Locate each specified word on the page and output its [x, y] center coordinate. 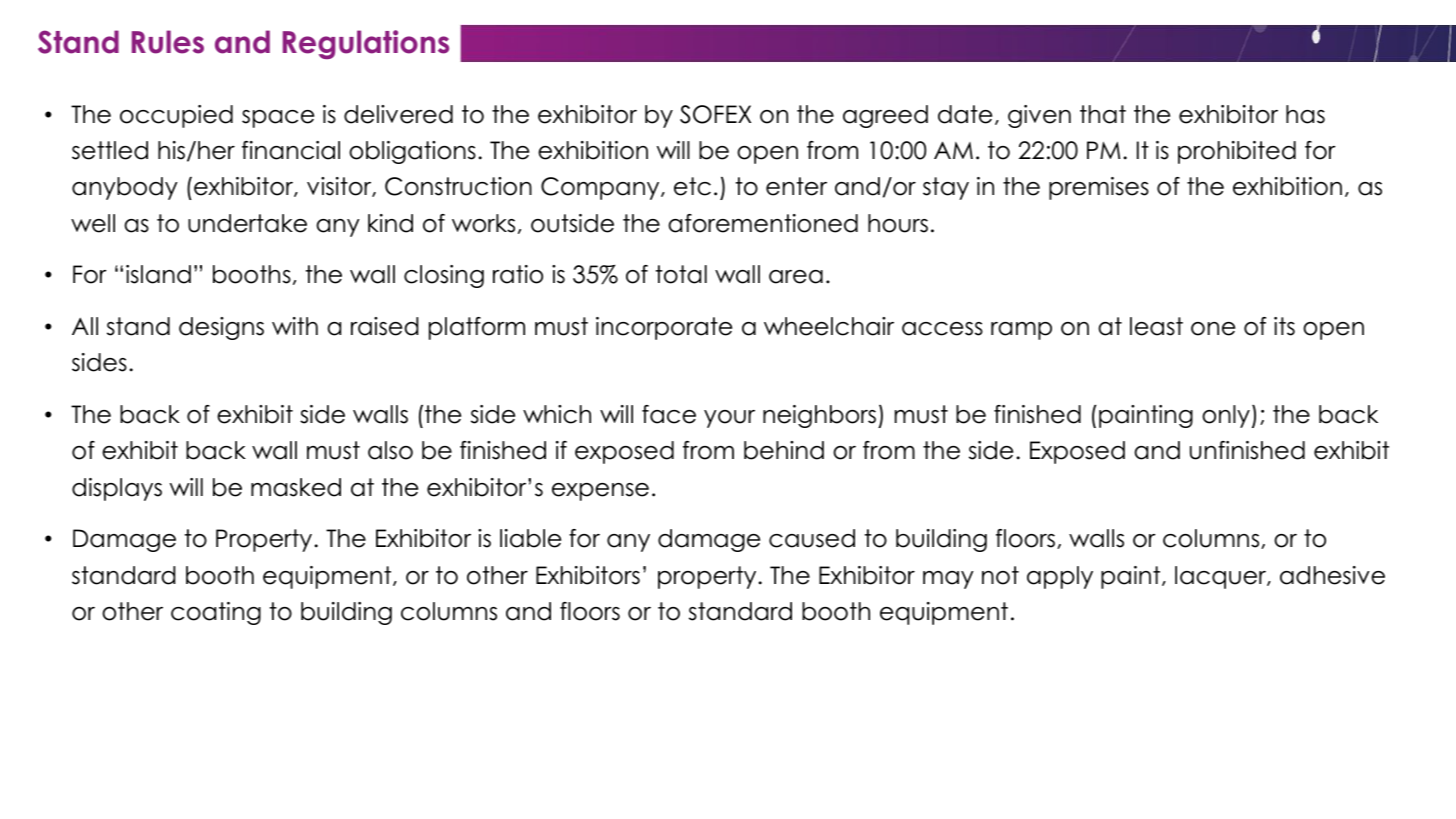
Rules [168, 42]
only [1226, 416]
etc [692, 186]
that [1103, 114]
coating [216, 613]
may [948, 580]
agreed [885, 116]
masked [296, 487]
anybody [125, 188]
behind [784, 450]
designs [221, 328]
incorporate [664, 328]
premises [1099, 188]
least [1156, 326]
